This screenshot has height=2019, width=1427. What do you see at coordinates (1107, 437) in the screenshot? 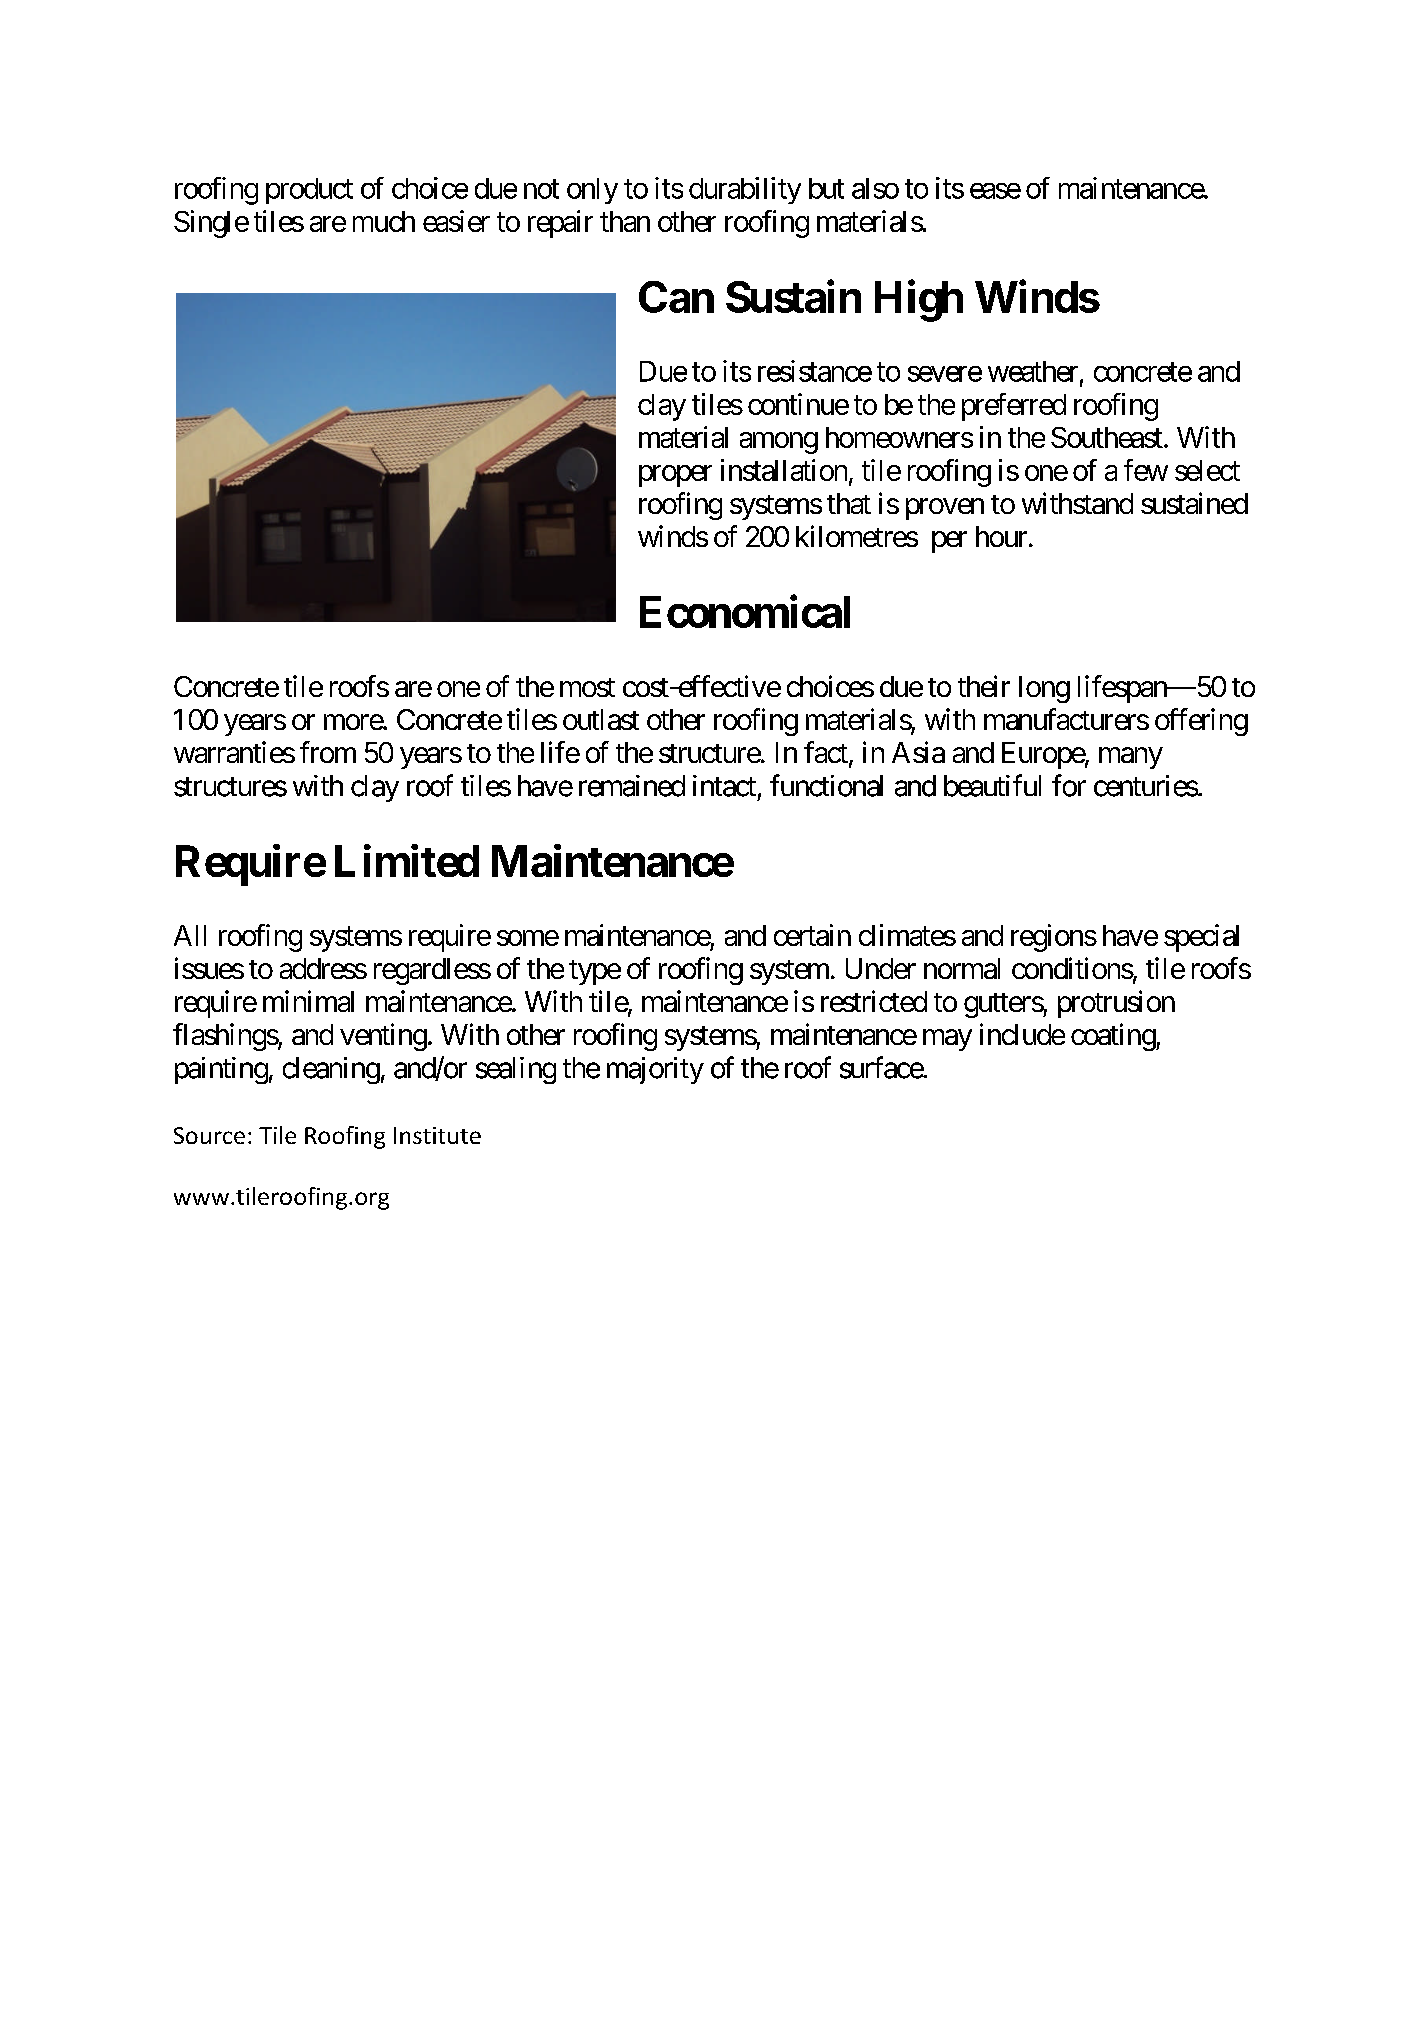
I see `Southeast` at bounding box center [1107, 437].
